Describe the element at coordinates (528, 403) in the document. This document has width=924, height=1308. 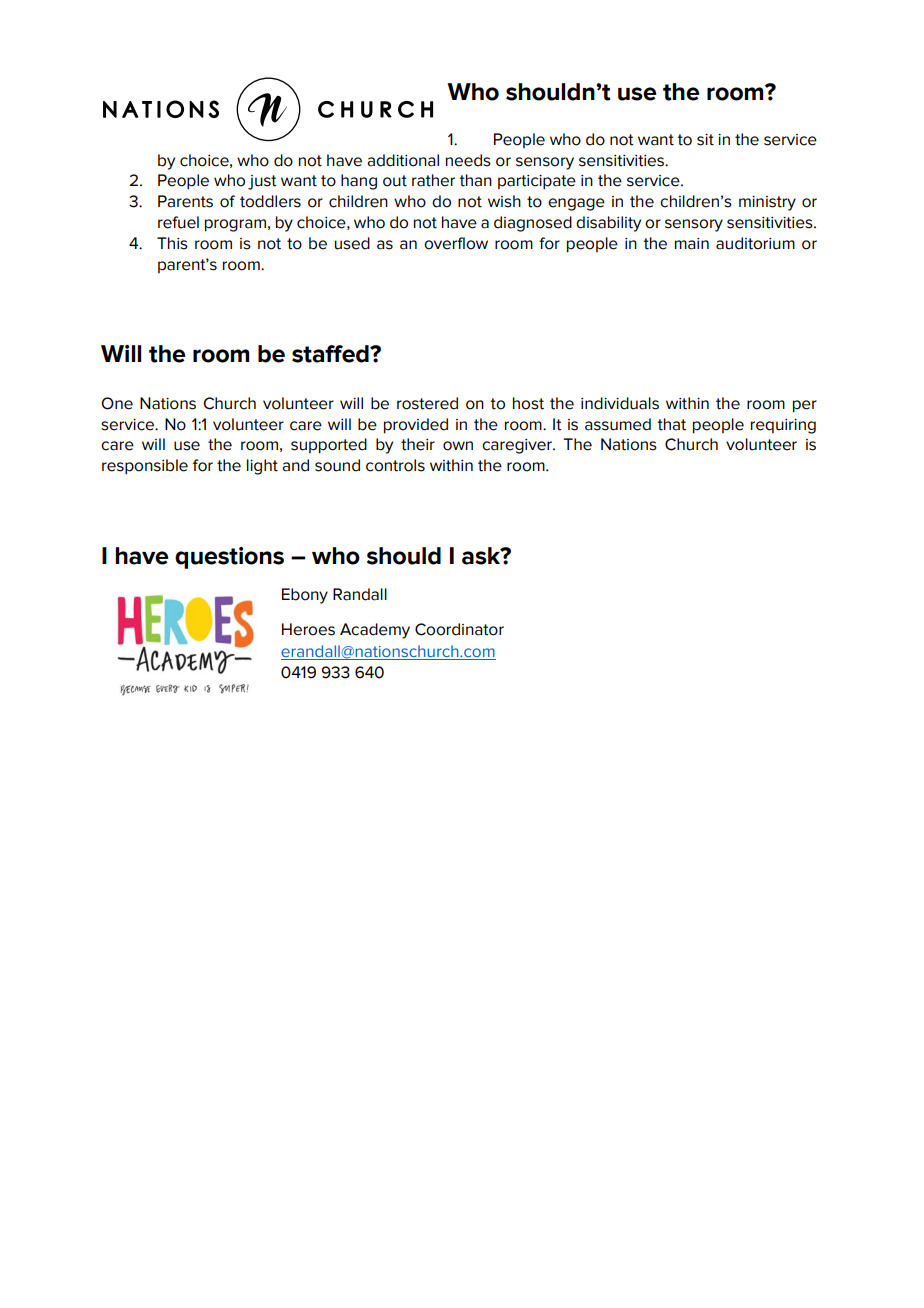
I see `host` at that location.
